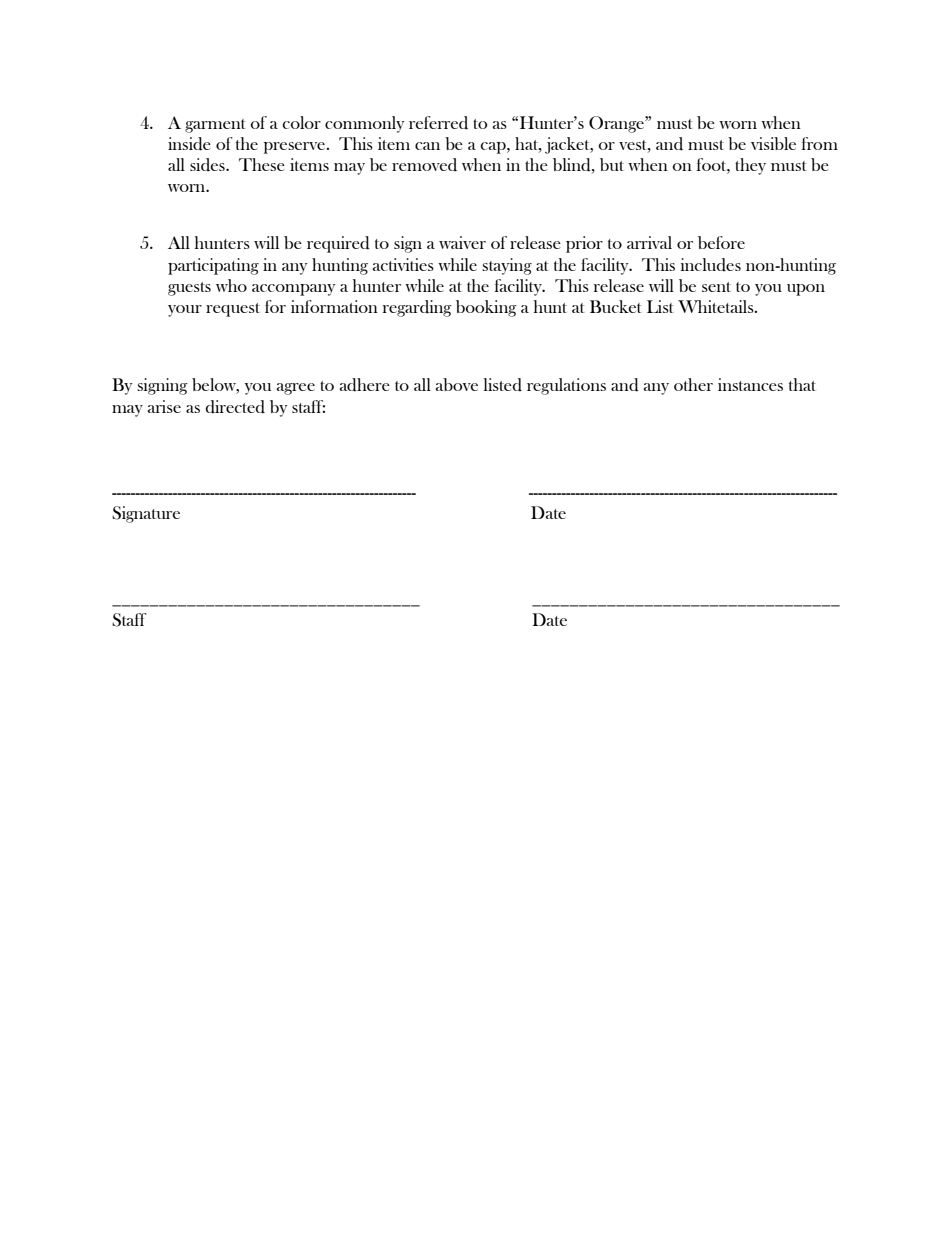 This page has height=1233, width=952. Describe the element at coordinates (773, 143) in the page. I see `visible` at that location.
